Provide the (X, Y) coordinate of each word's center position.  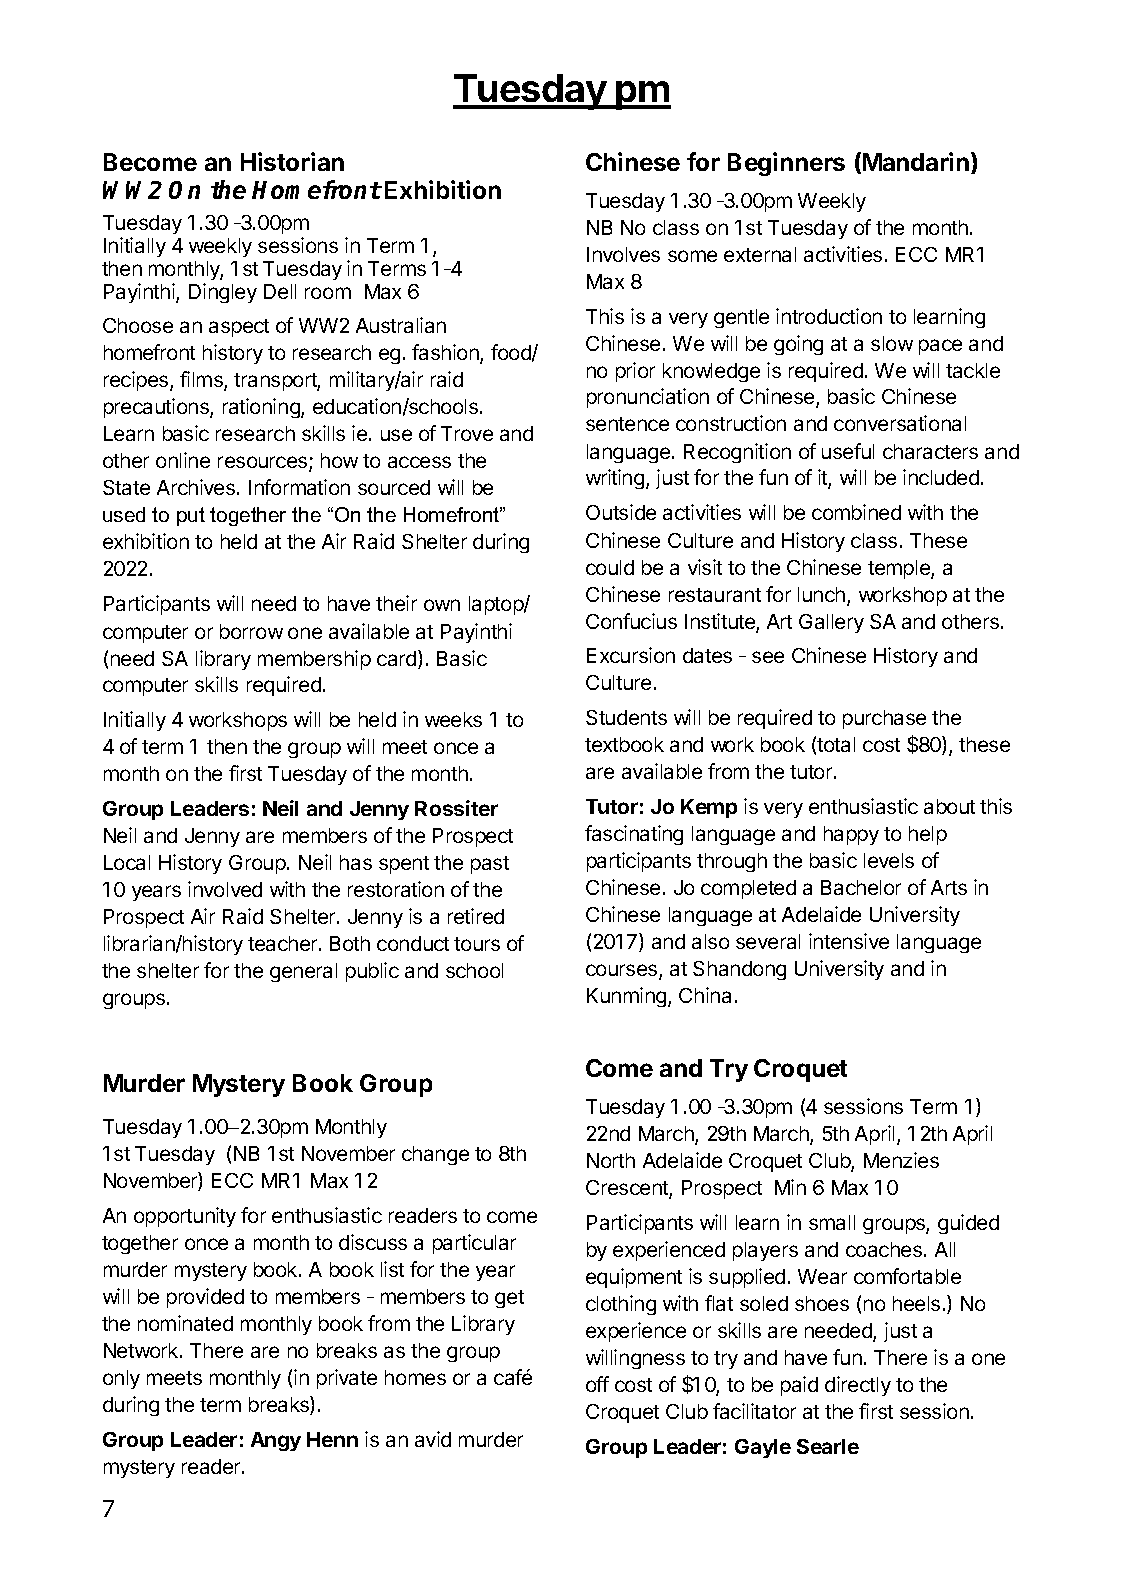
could (610, 567)
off (597, 1384)
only (121, 1379)
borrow (251, 631)
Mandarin (916, 161)
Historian (292, 161)
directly (858, 1386)
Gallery (831, 623)
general (303, 972)
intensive (849, 941)
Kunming (628, 997)
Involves (623, 254)
